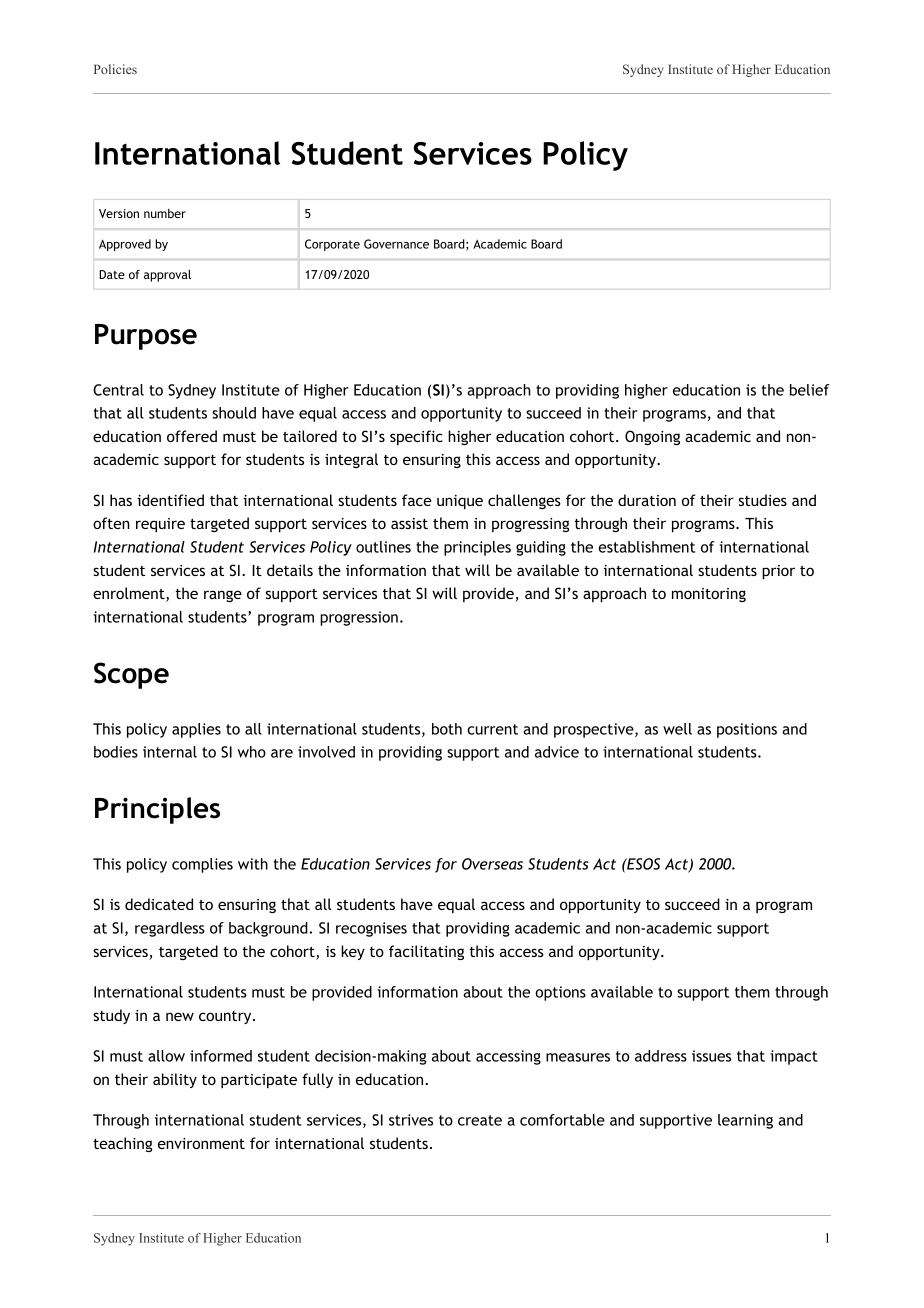 The width and height of the screenshot is (924, 1308). Describe the element at coordinates (201, 1143) in the screenshot. I see `environment` at that location.
